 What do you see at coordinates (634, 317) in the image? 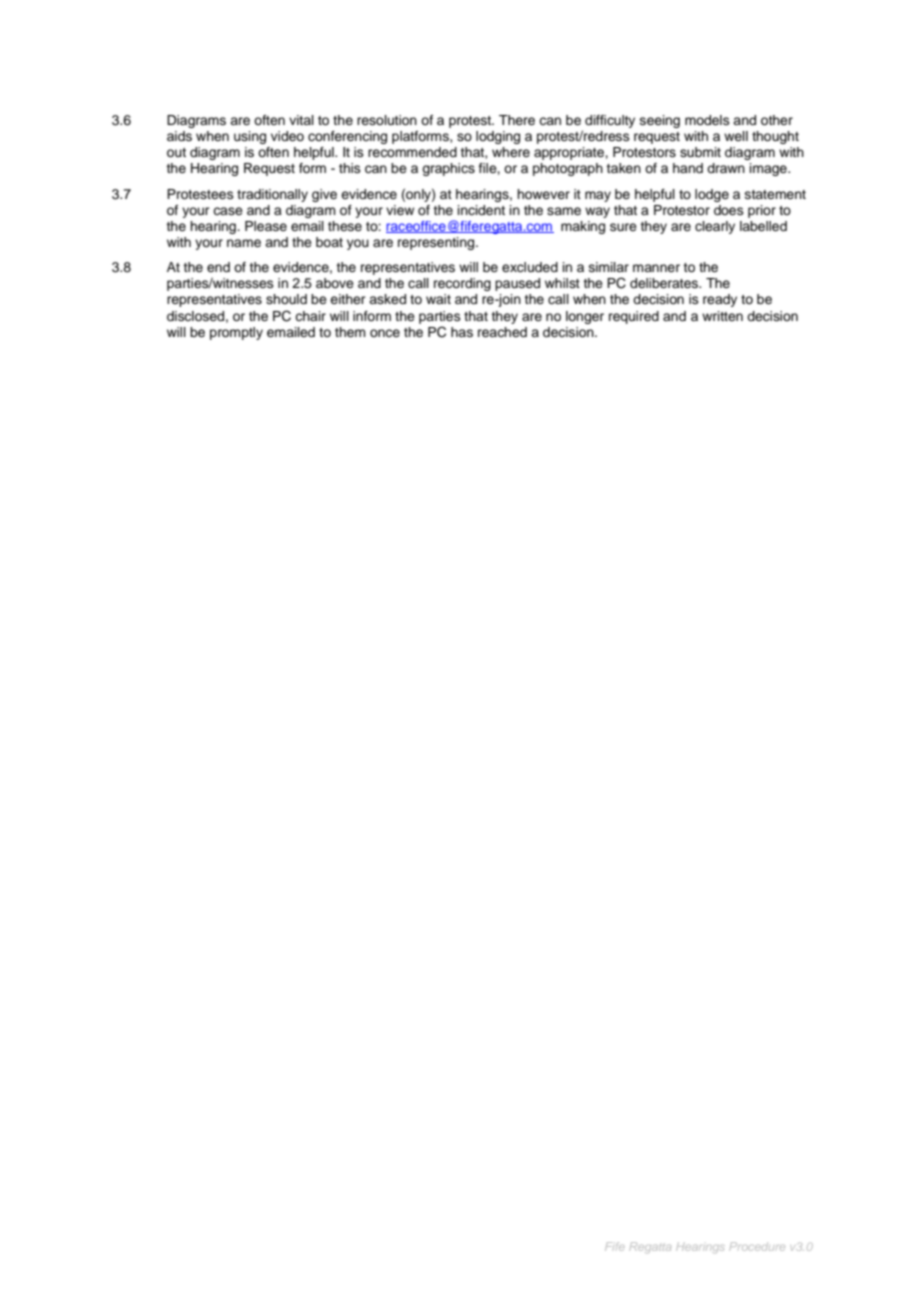
I see `required` at bounding box center [634, 317].
